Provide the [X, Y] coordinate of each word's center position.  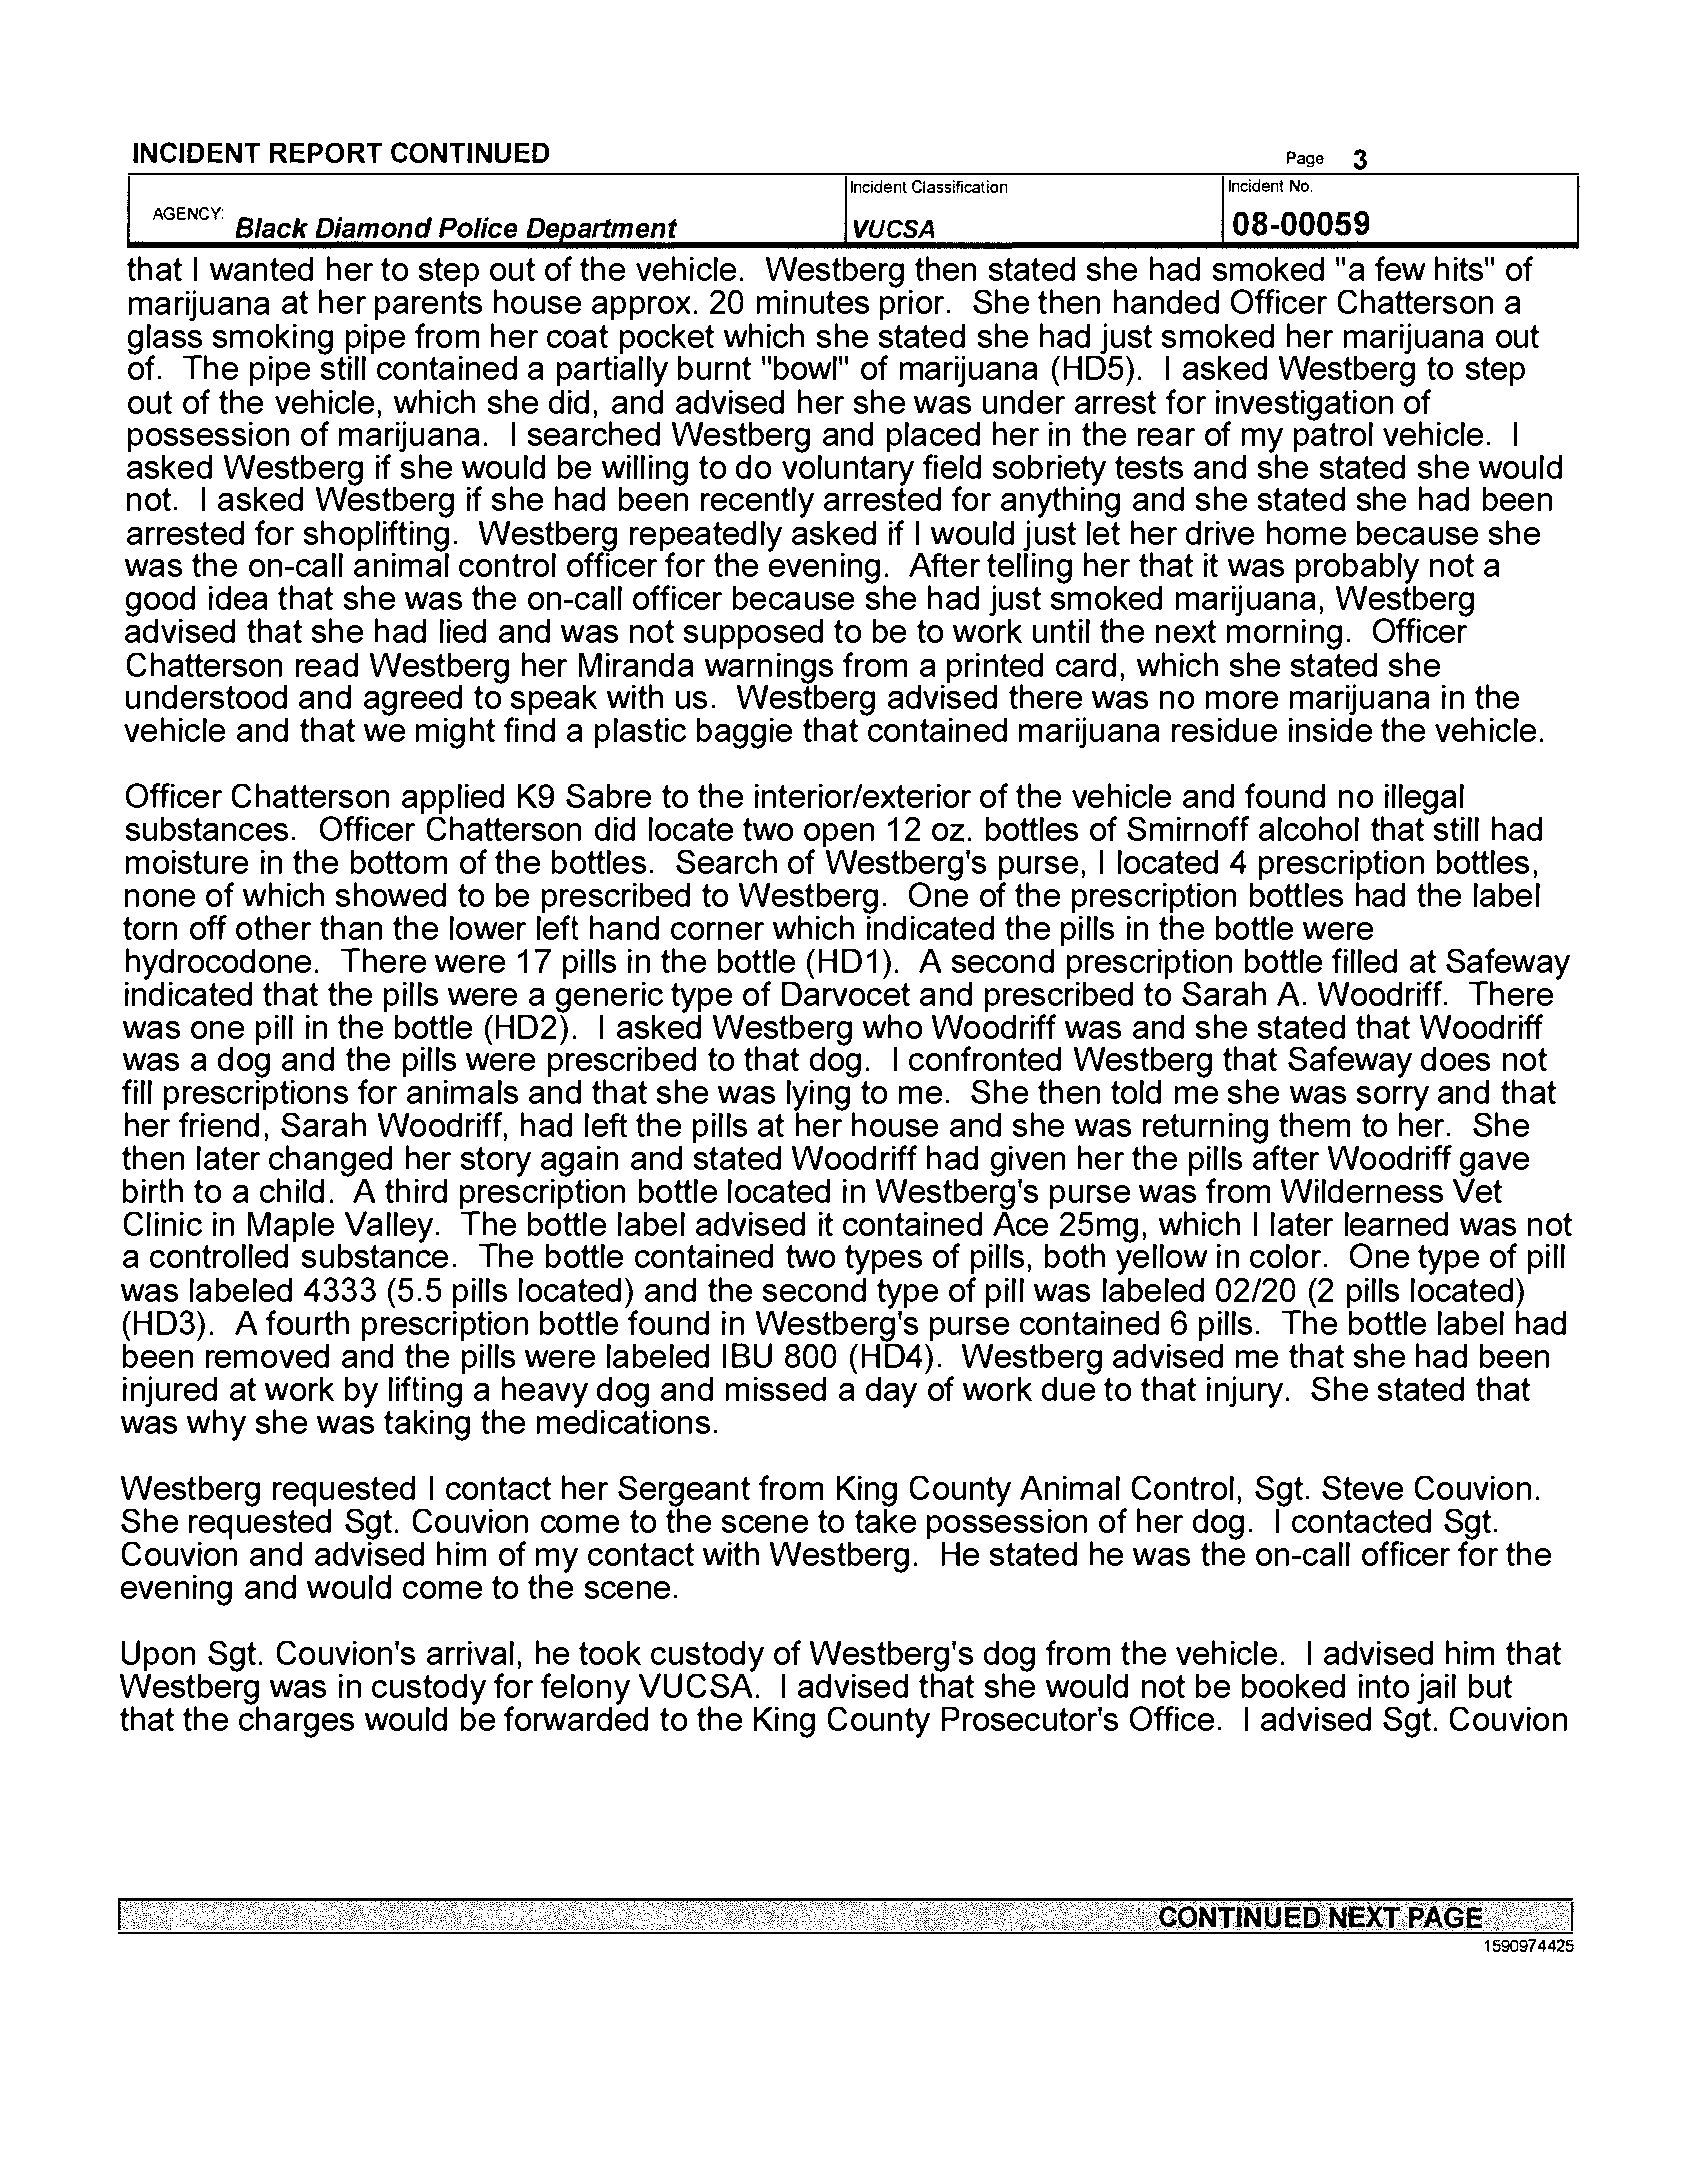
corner [717, 931]
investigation [1304, 406]
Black [272, 227]
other [273, 927]
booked [1293, 1686]
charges [296, 1721]
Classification [959, 186]
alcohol [1309, 828]
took [610, 1653]
